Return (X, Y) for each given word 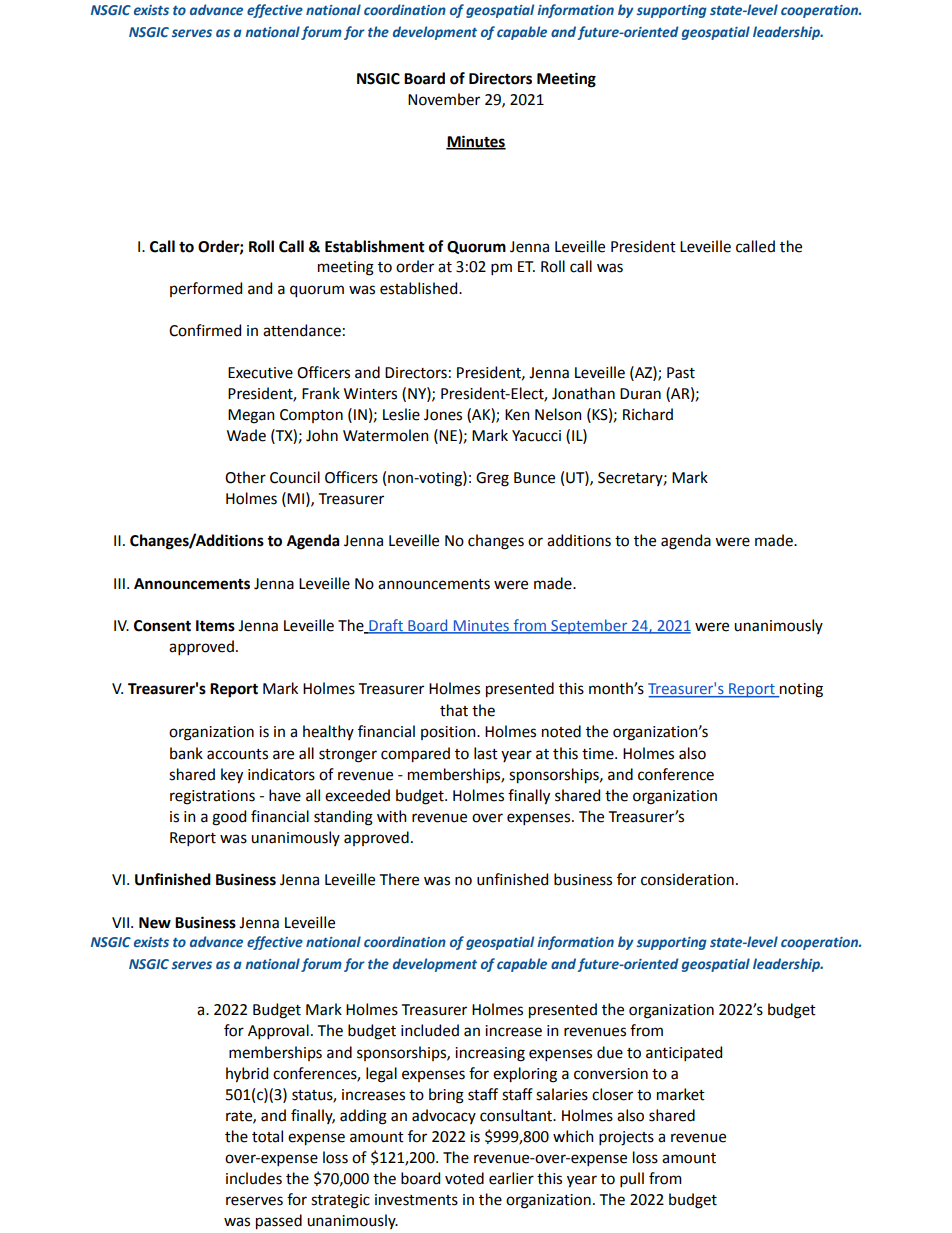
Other (245, 477)
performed (206, 289)
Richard (648, 414)
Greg (492, 479)
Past (681, 373)
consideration (687, 879)
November (444, 99)
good (229, 818)
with (392, 816)
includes (254, 1178)
